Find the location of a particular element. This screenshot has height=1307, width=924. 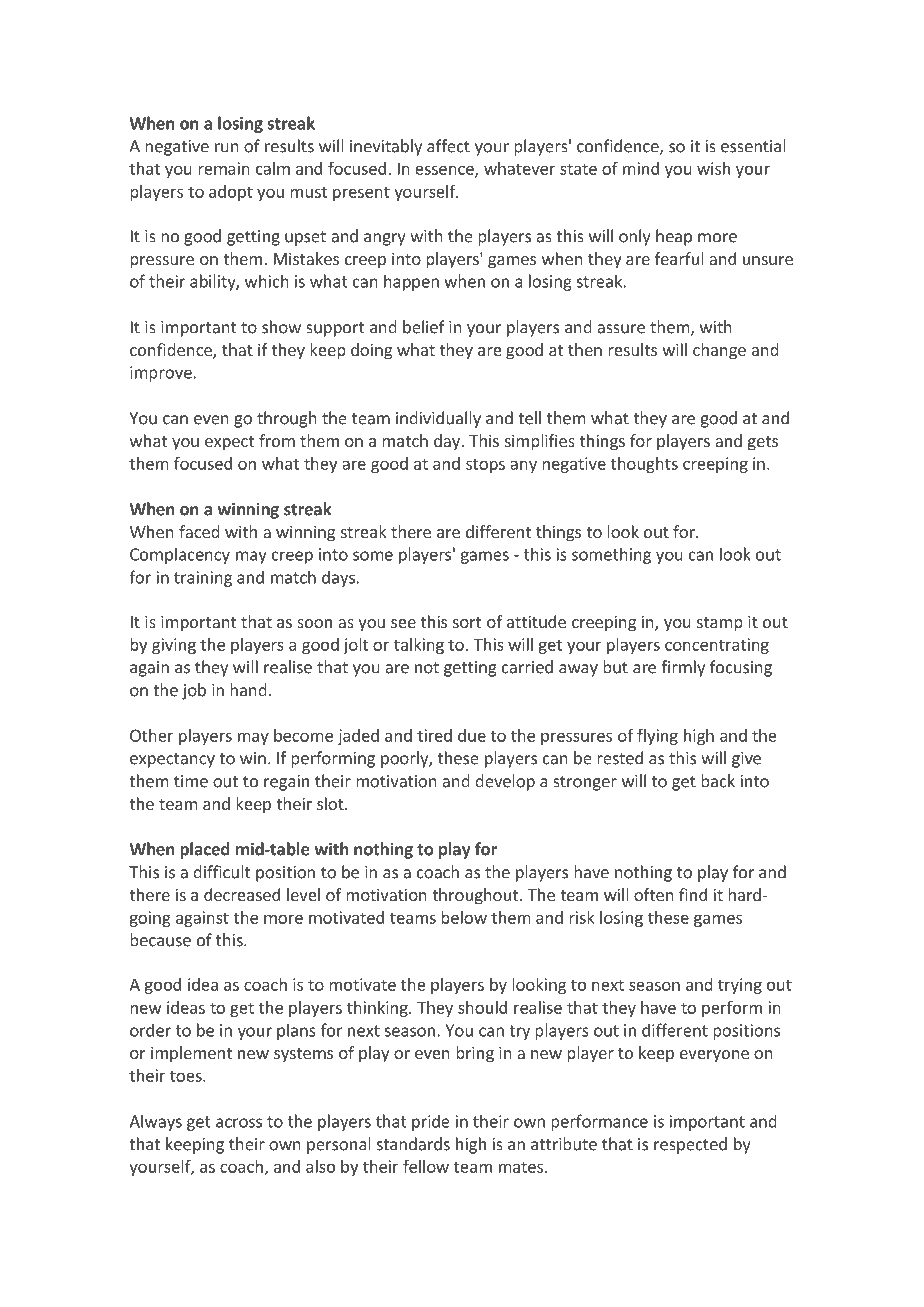

across is located at coordinates (239, 1123).
